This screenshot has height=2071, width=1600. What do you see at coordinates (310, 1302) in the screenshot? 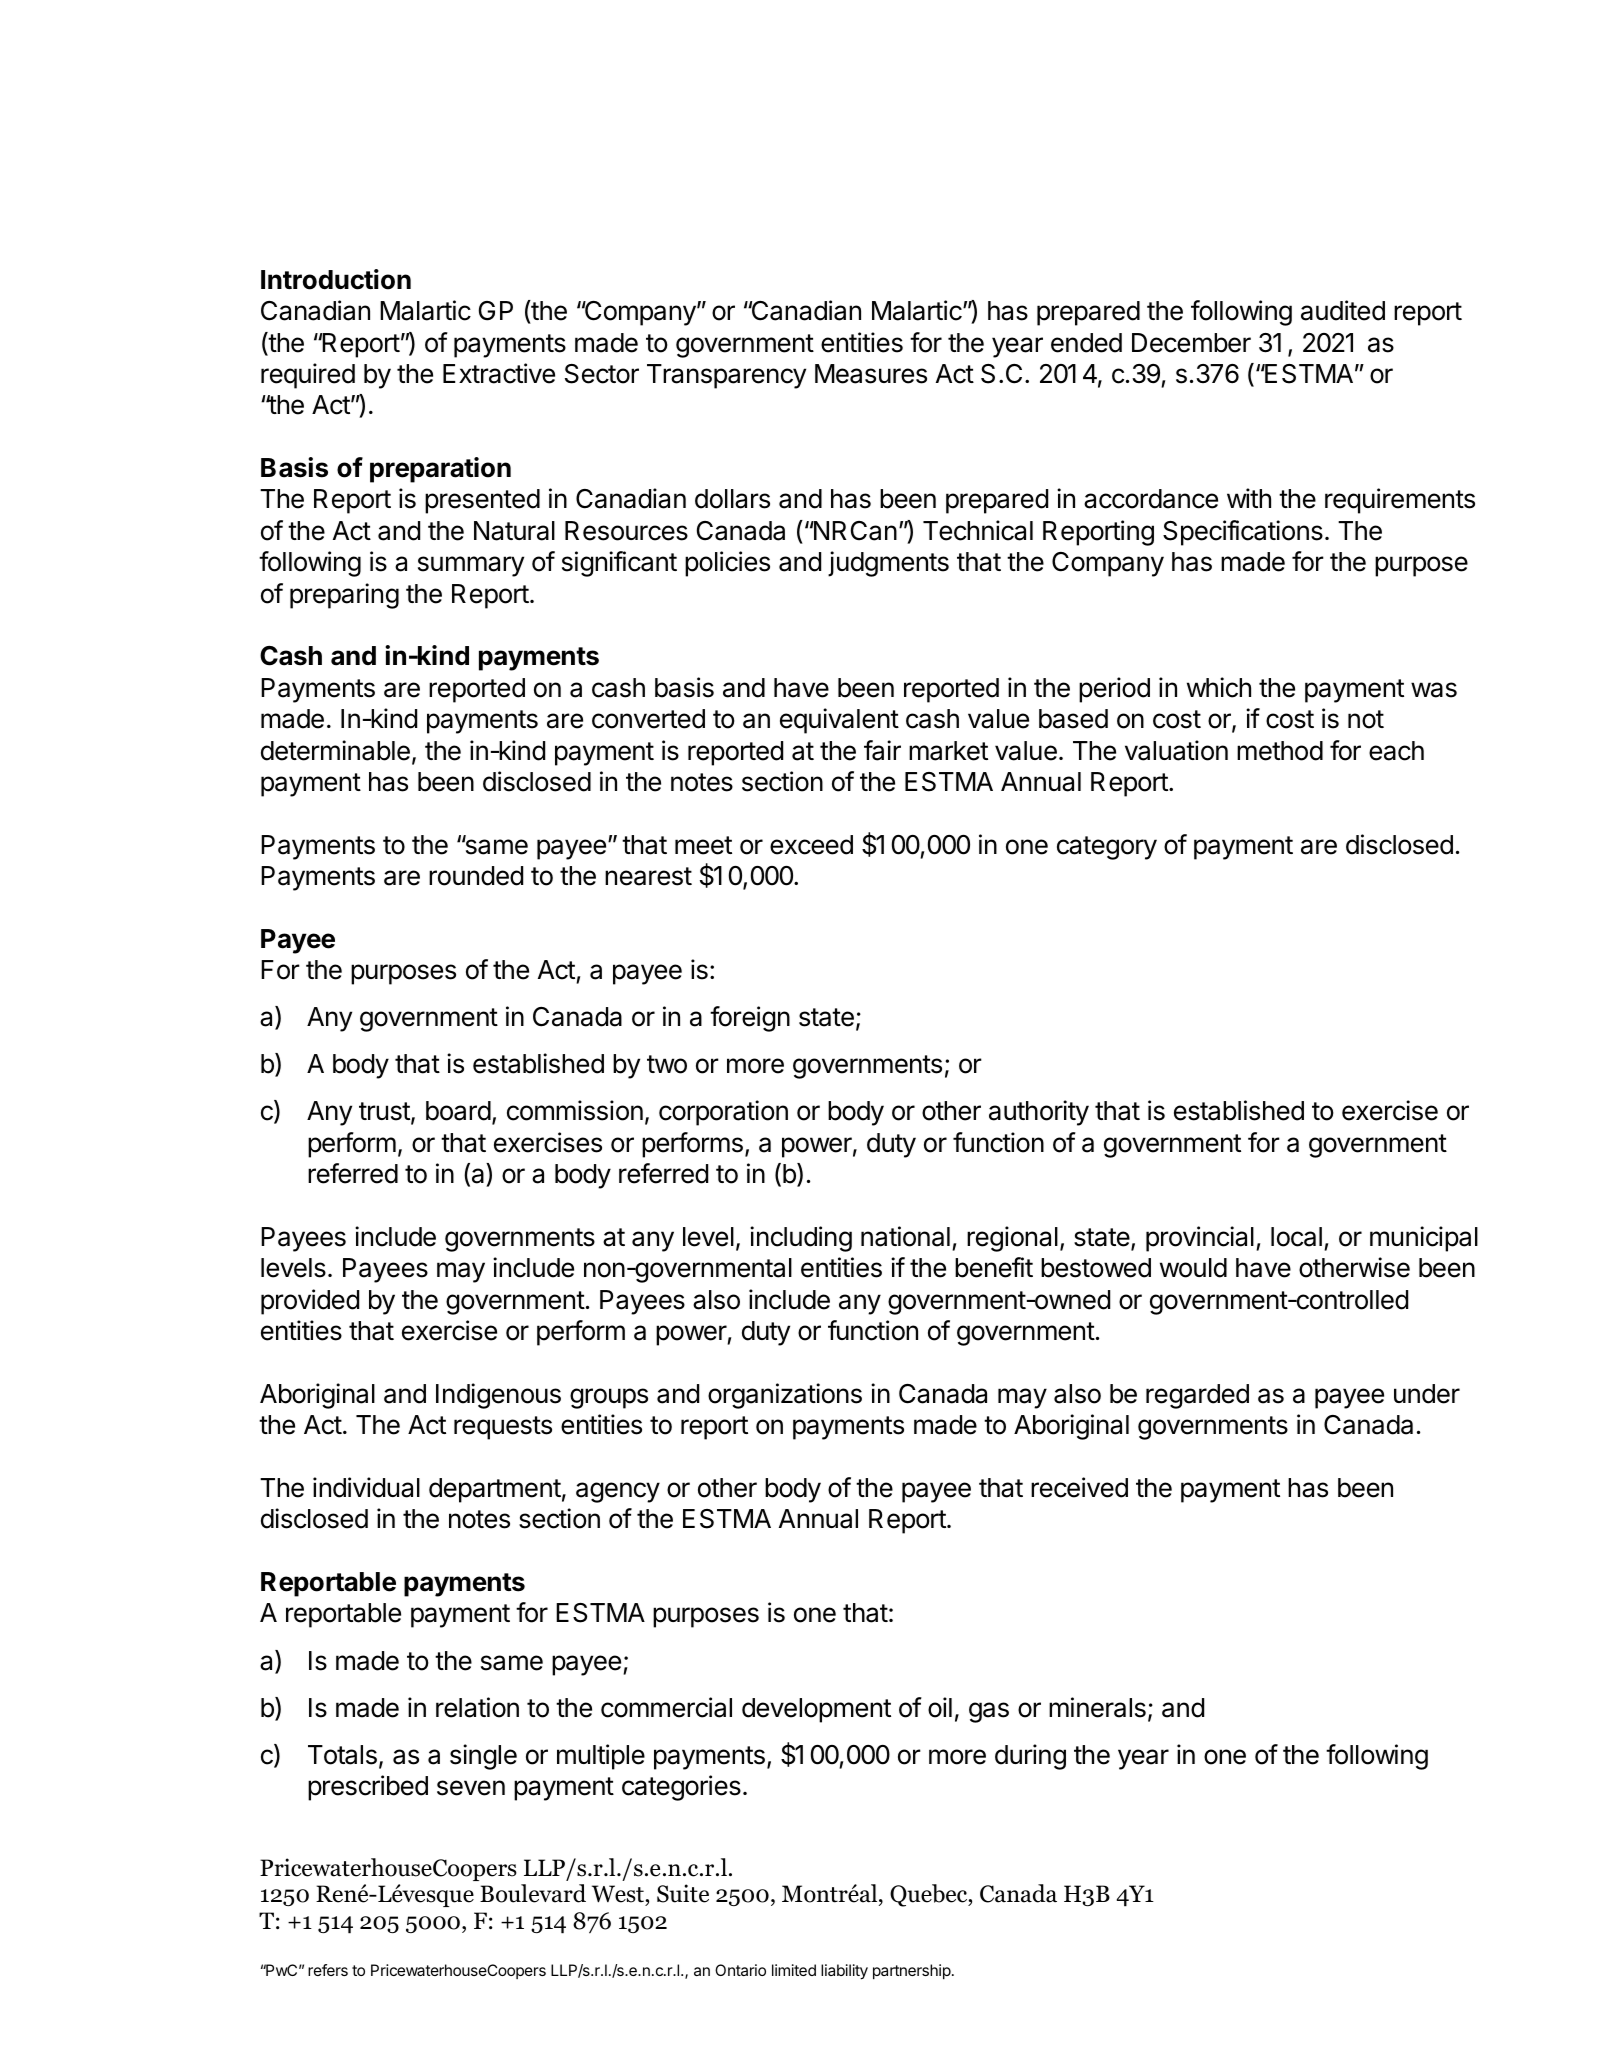
I see `provided` at bounding box center [310, 1302].
